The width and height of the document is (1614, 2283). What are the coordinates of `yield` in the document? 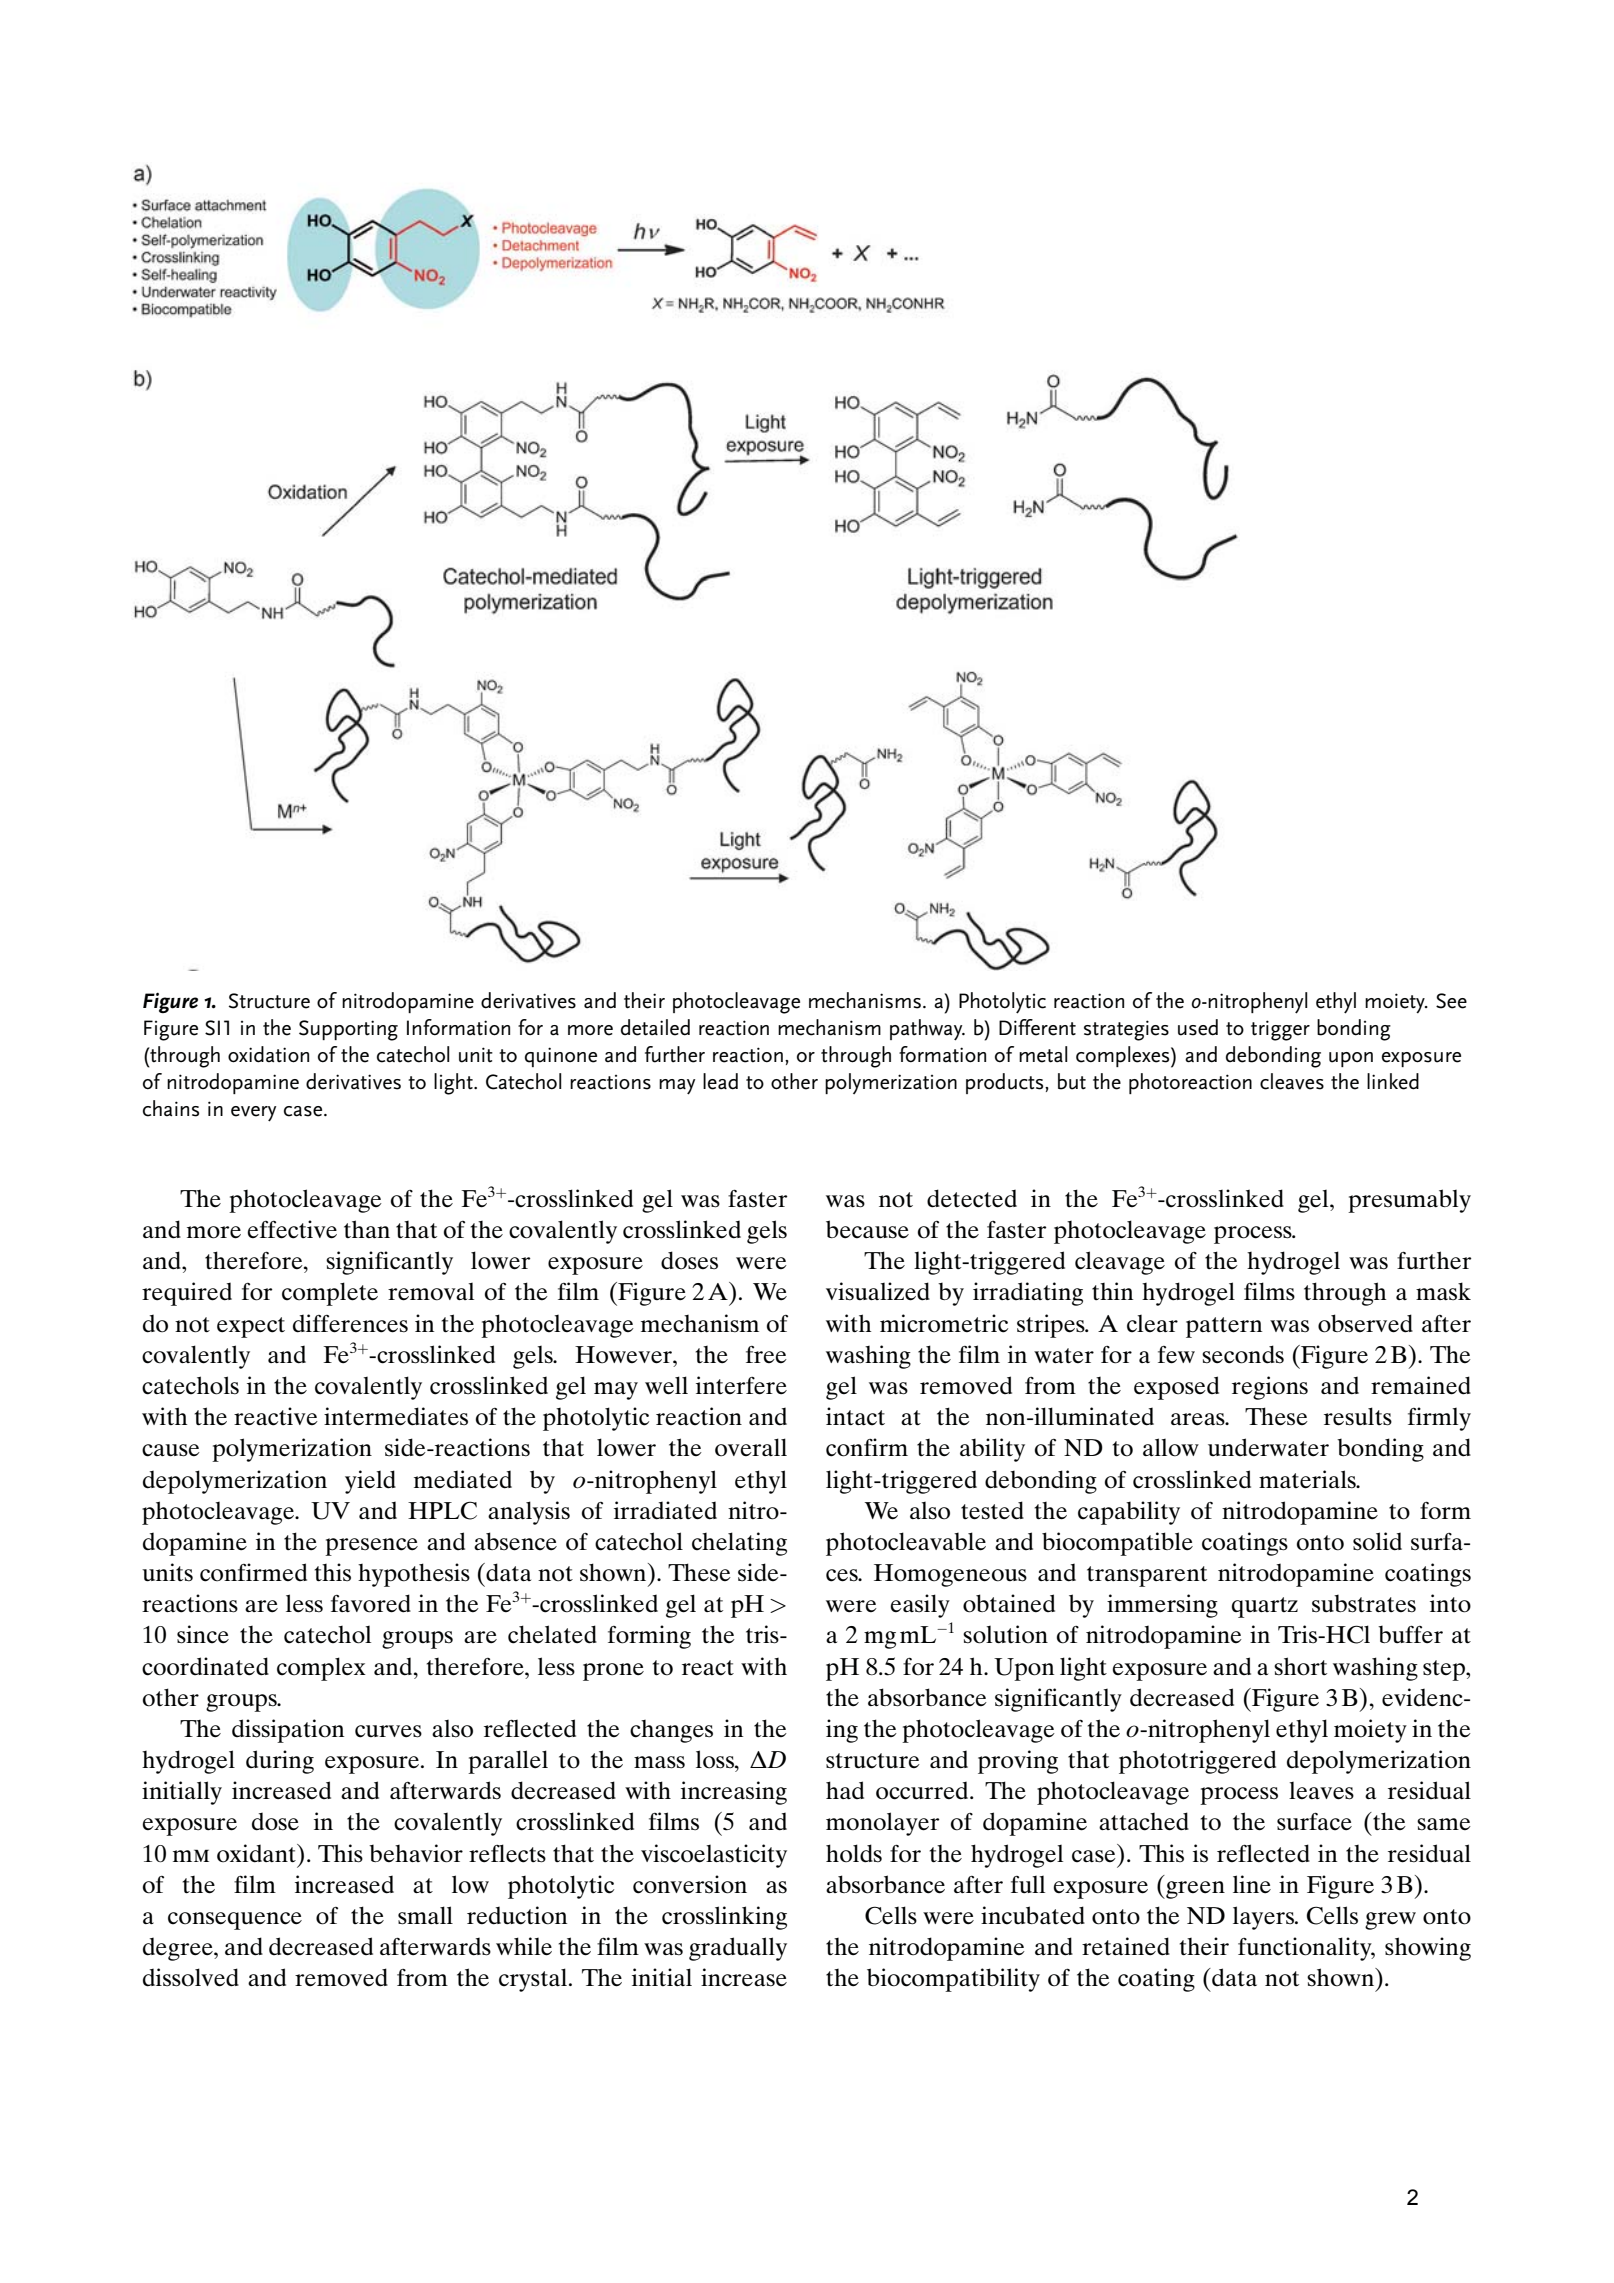 It's located at (370, 1482).
